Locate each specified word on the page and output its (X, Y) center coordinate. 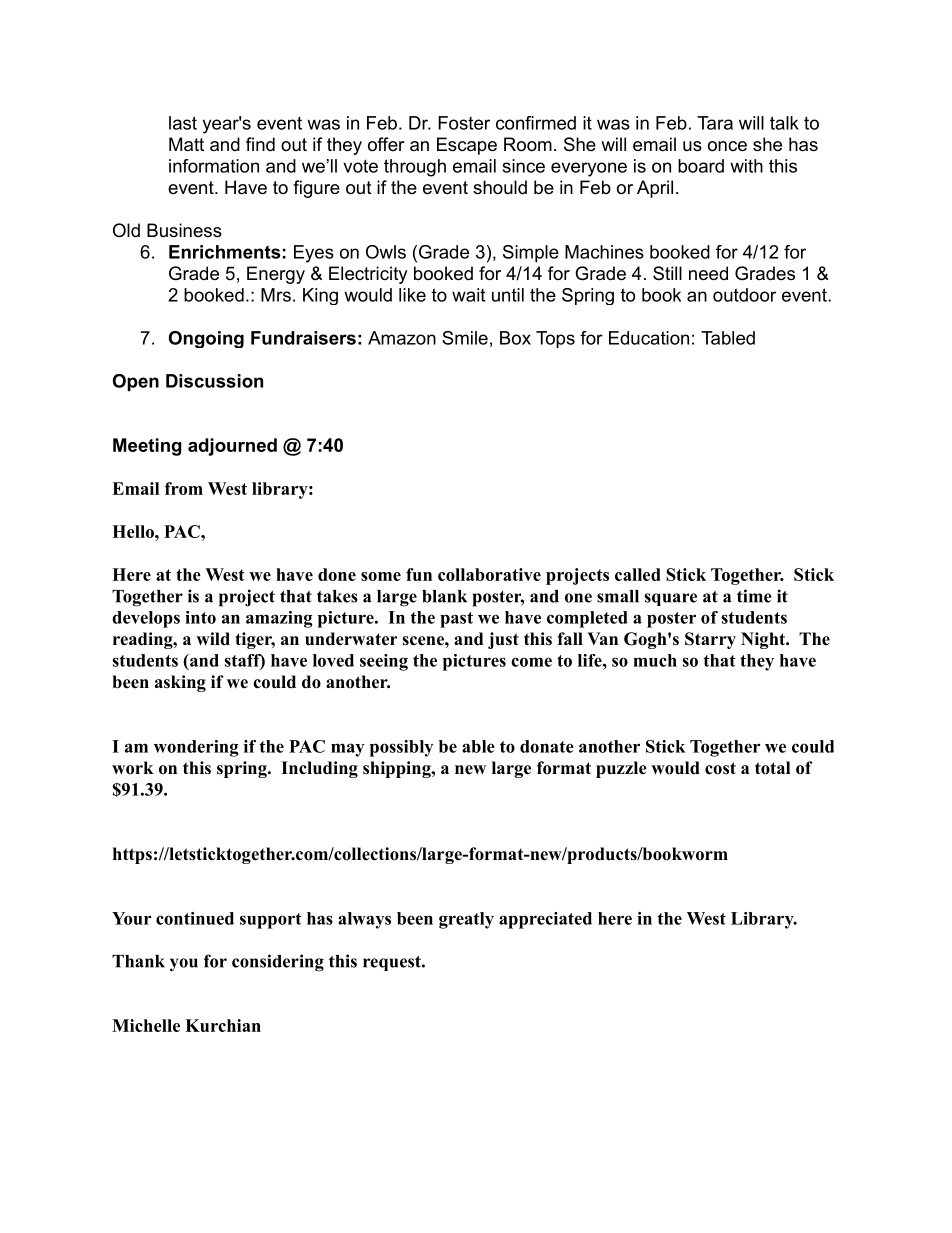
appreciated (545, 920)
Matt (186, 144)
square (671, 599)
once (727, 146)
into (200, 617)
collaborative (489, 574)
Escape (467, 146)
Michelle (146, 1025)
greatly (466, 920)
